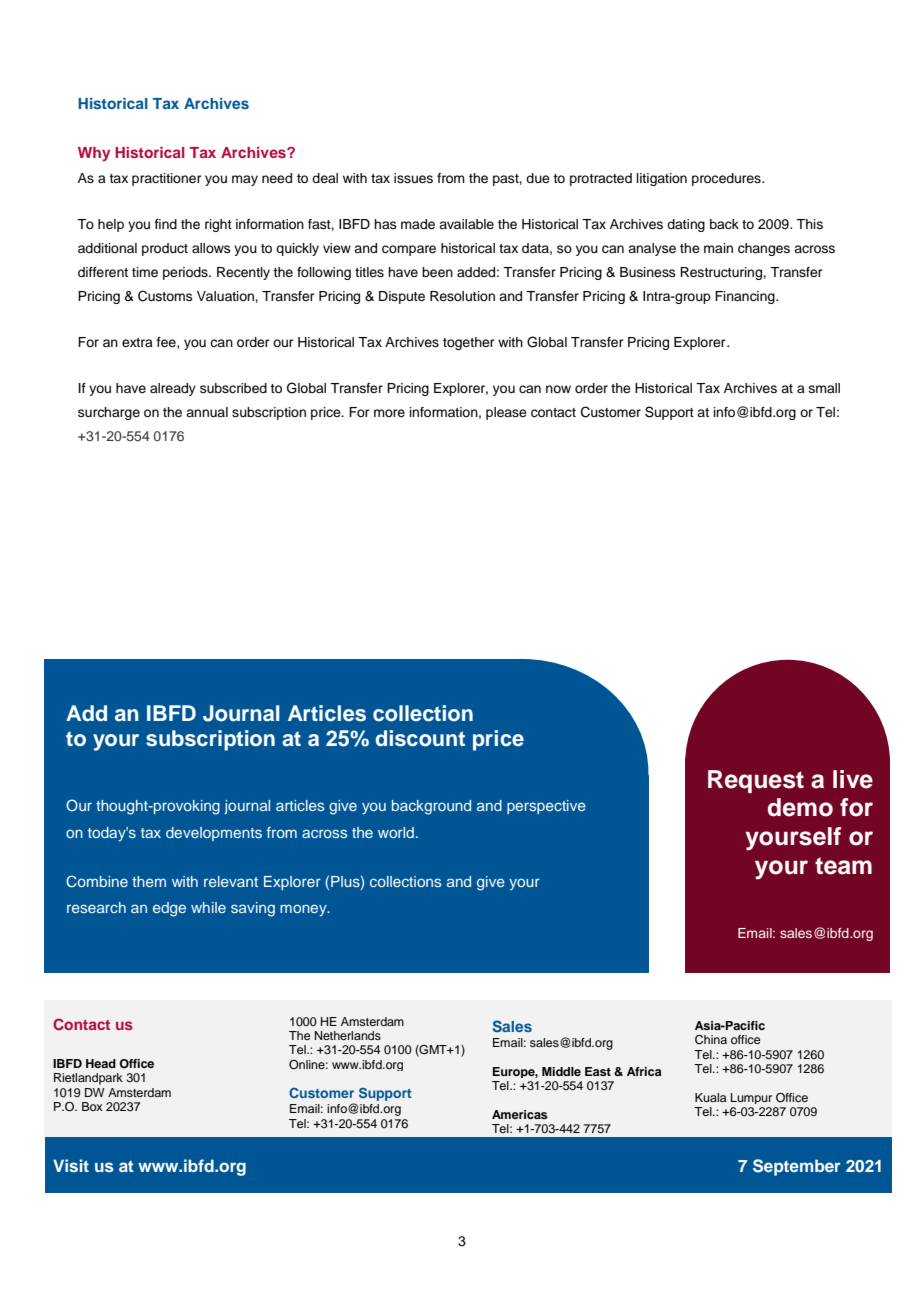  Describe the element at coordinates (167, 179) in the image. I see `practitioner` at that location.
